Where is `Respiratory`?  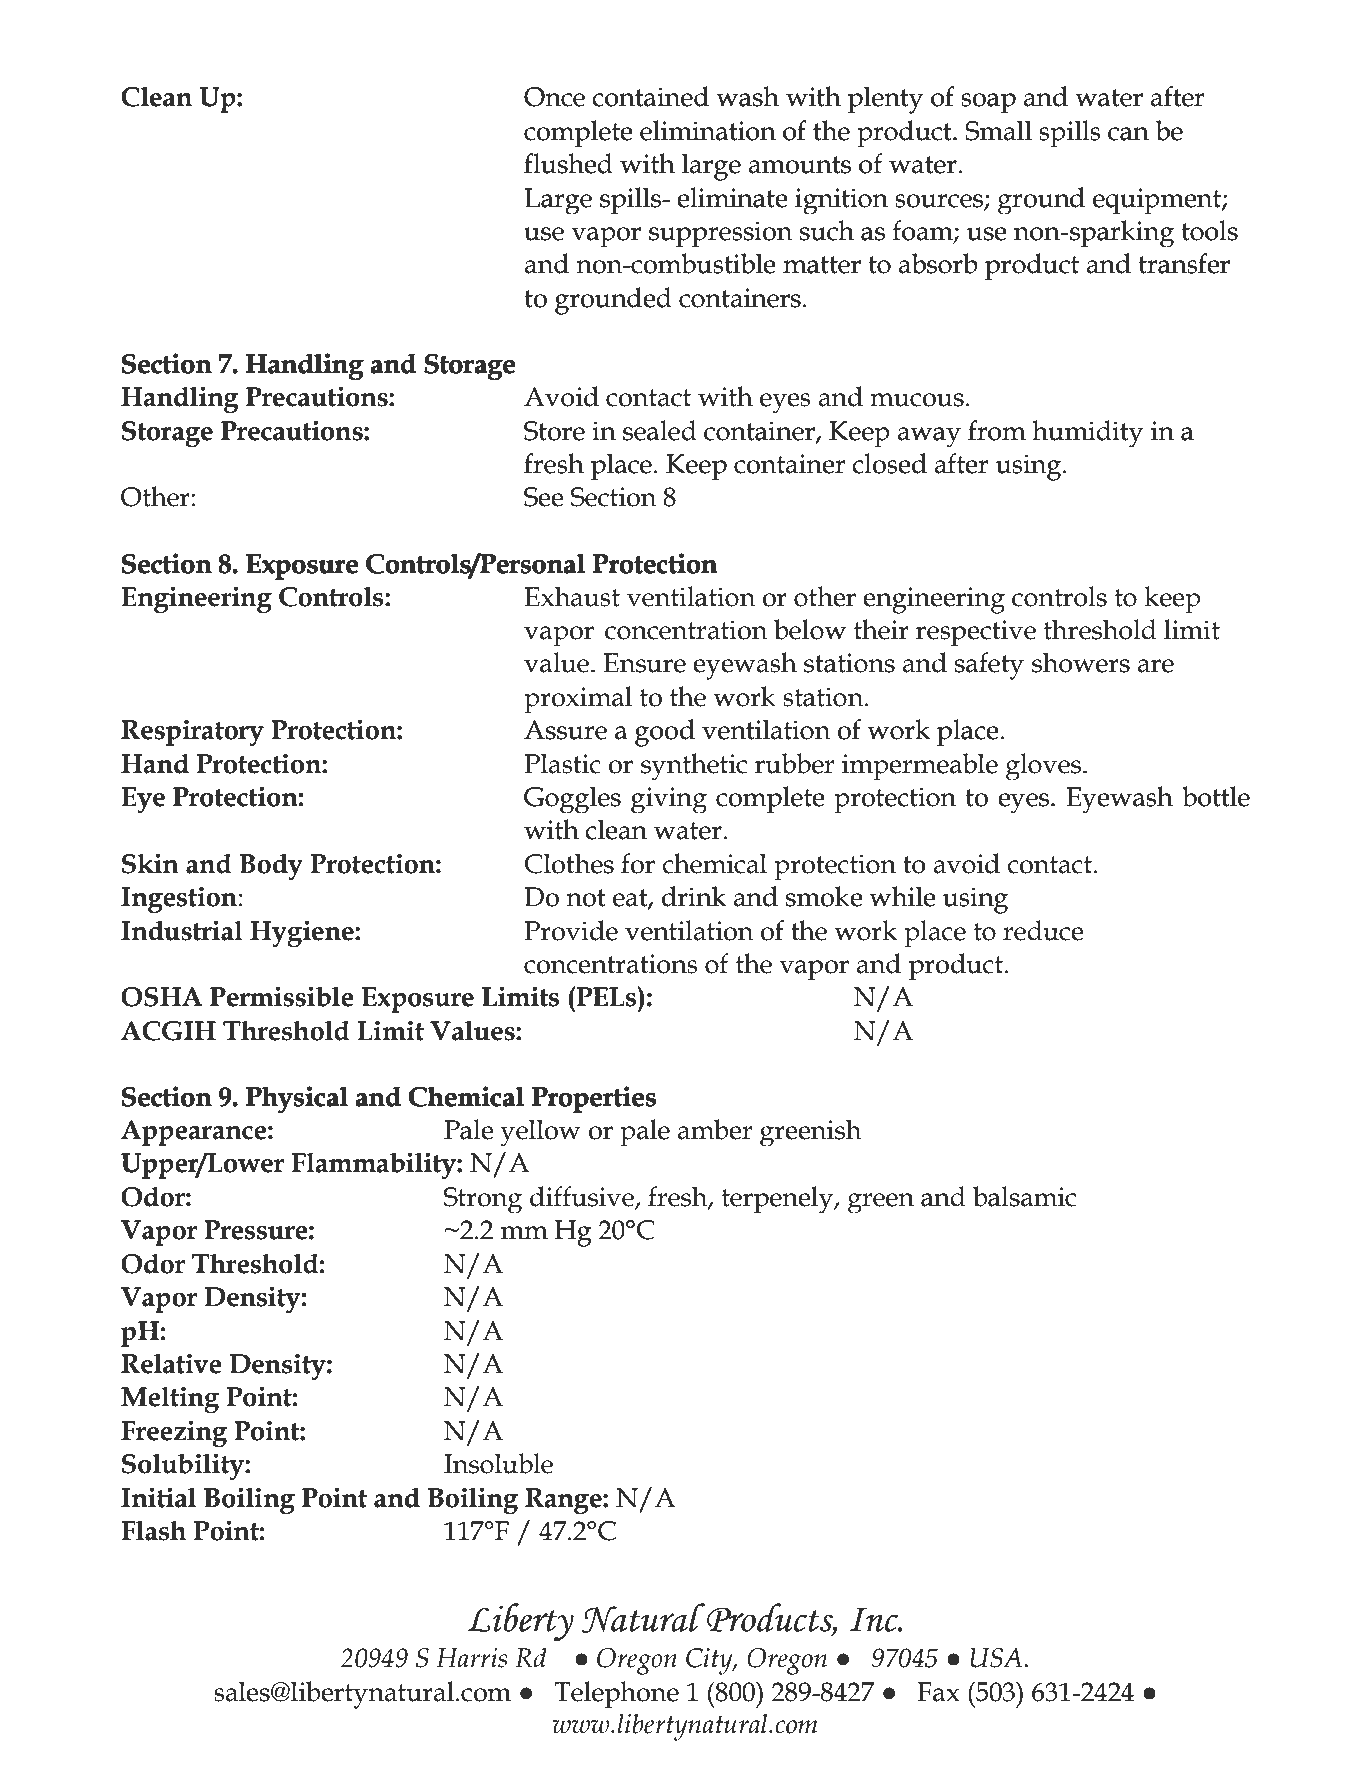
Respiratory is located at coordinates (192, 732).
